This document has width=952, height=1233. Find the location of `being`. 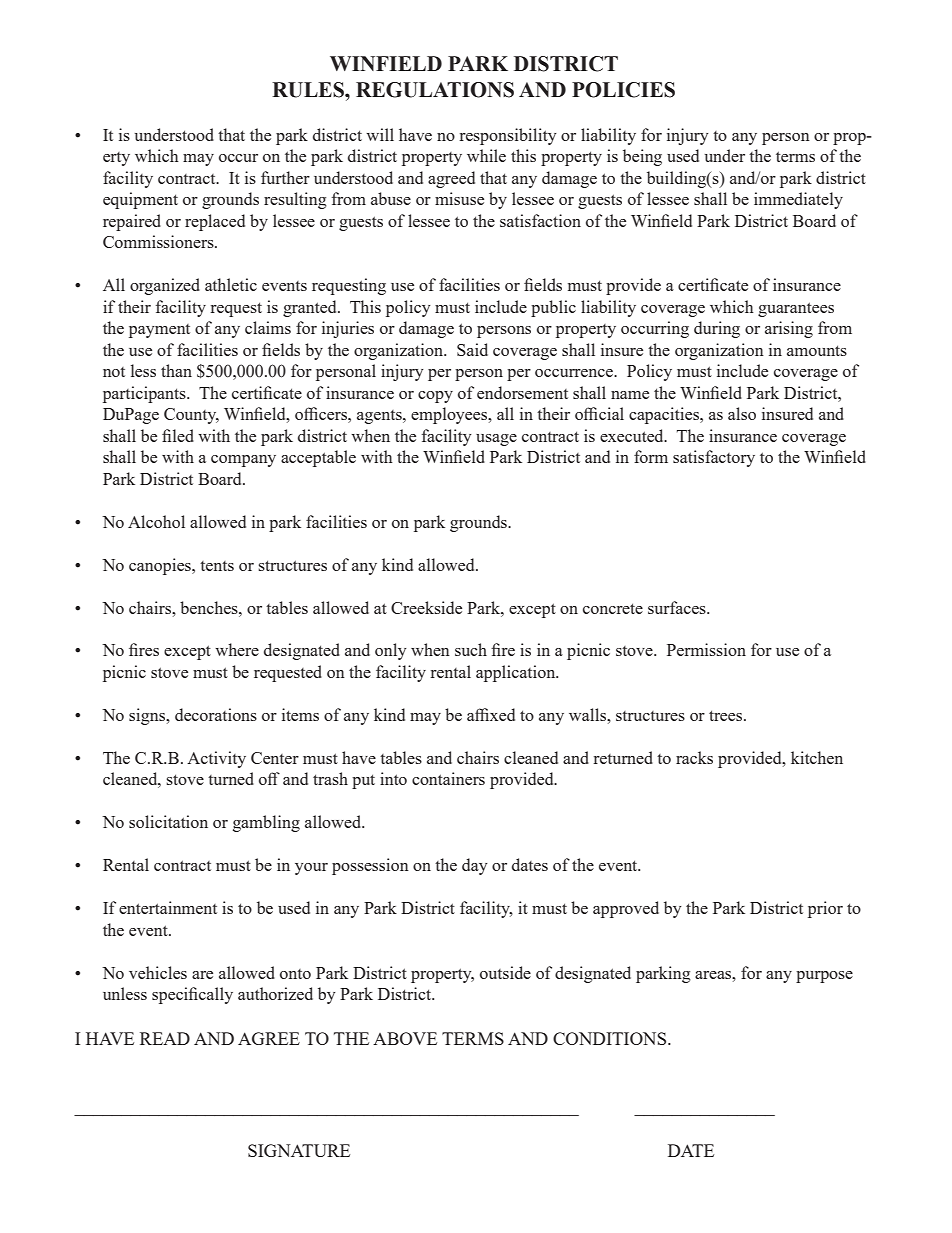

being is located at coordinates (642, 157).
